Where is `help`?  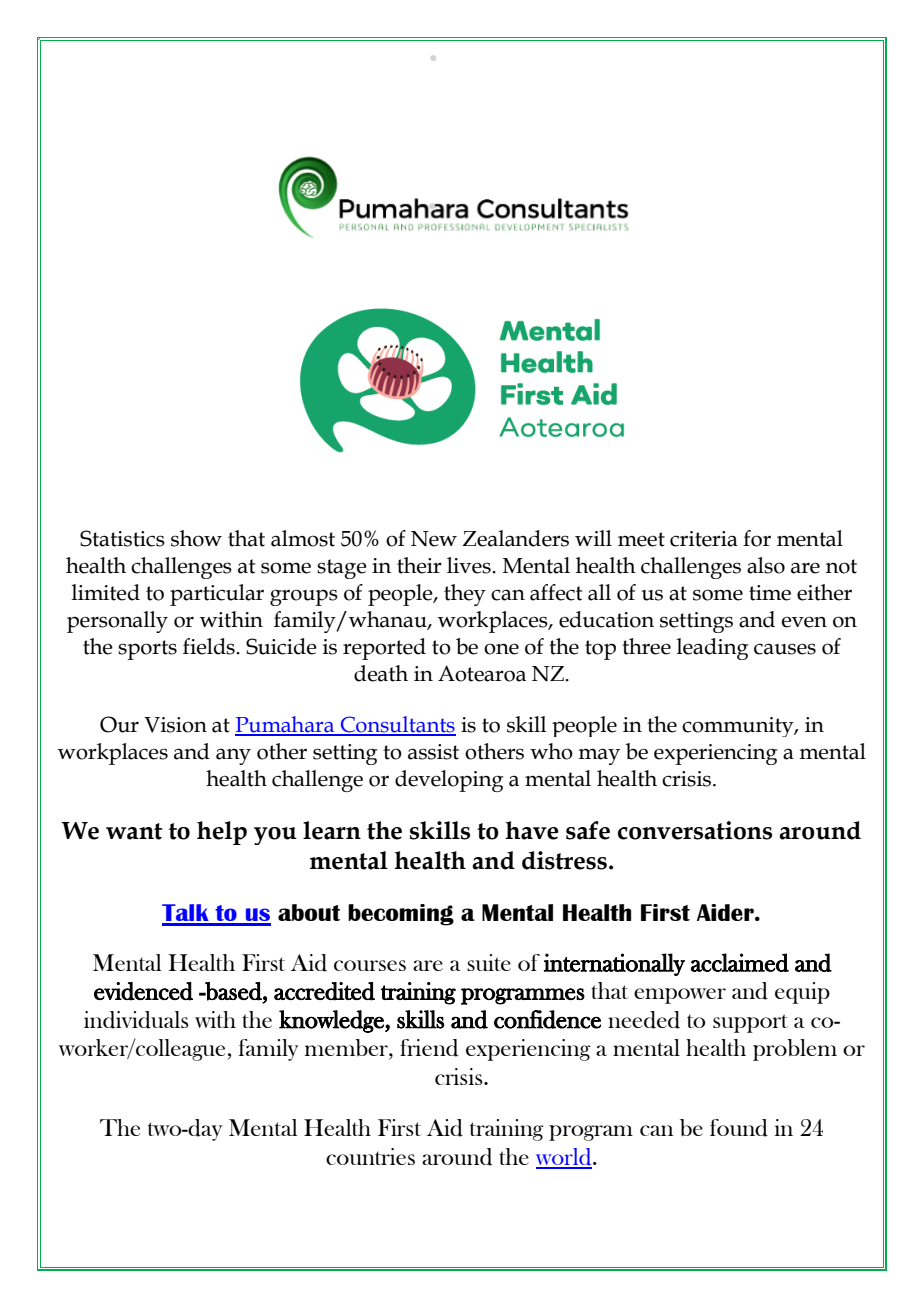 help is located at coordinates (222, 833).
